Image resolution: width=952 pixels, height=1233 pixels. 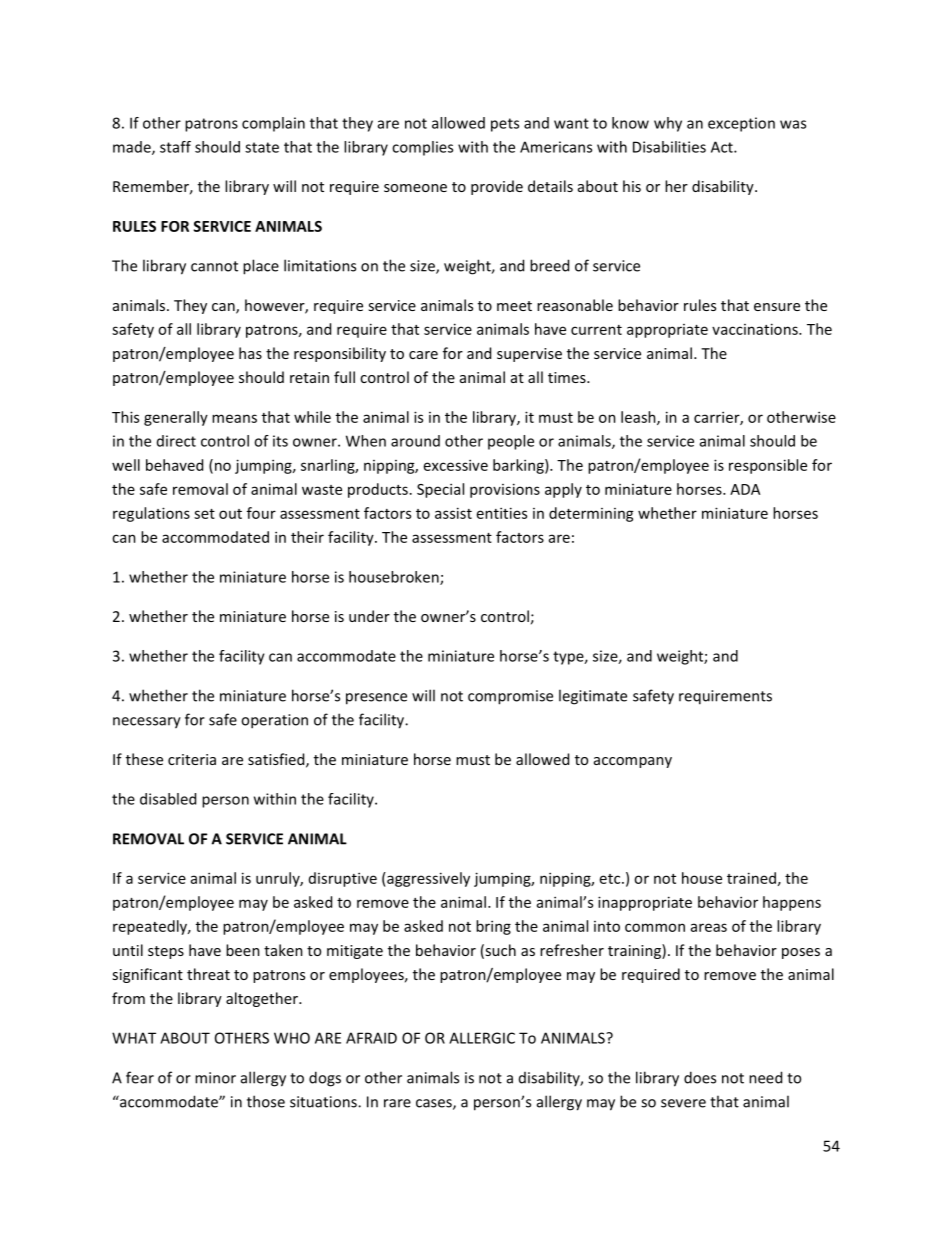 What do you see at coordinates (593, 697) in the page?
I see `legitimate` at bounding box center [593, 697].
